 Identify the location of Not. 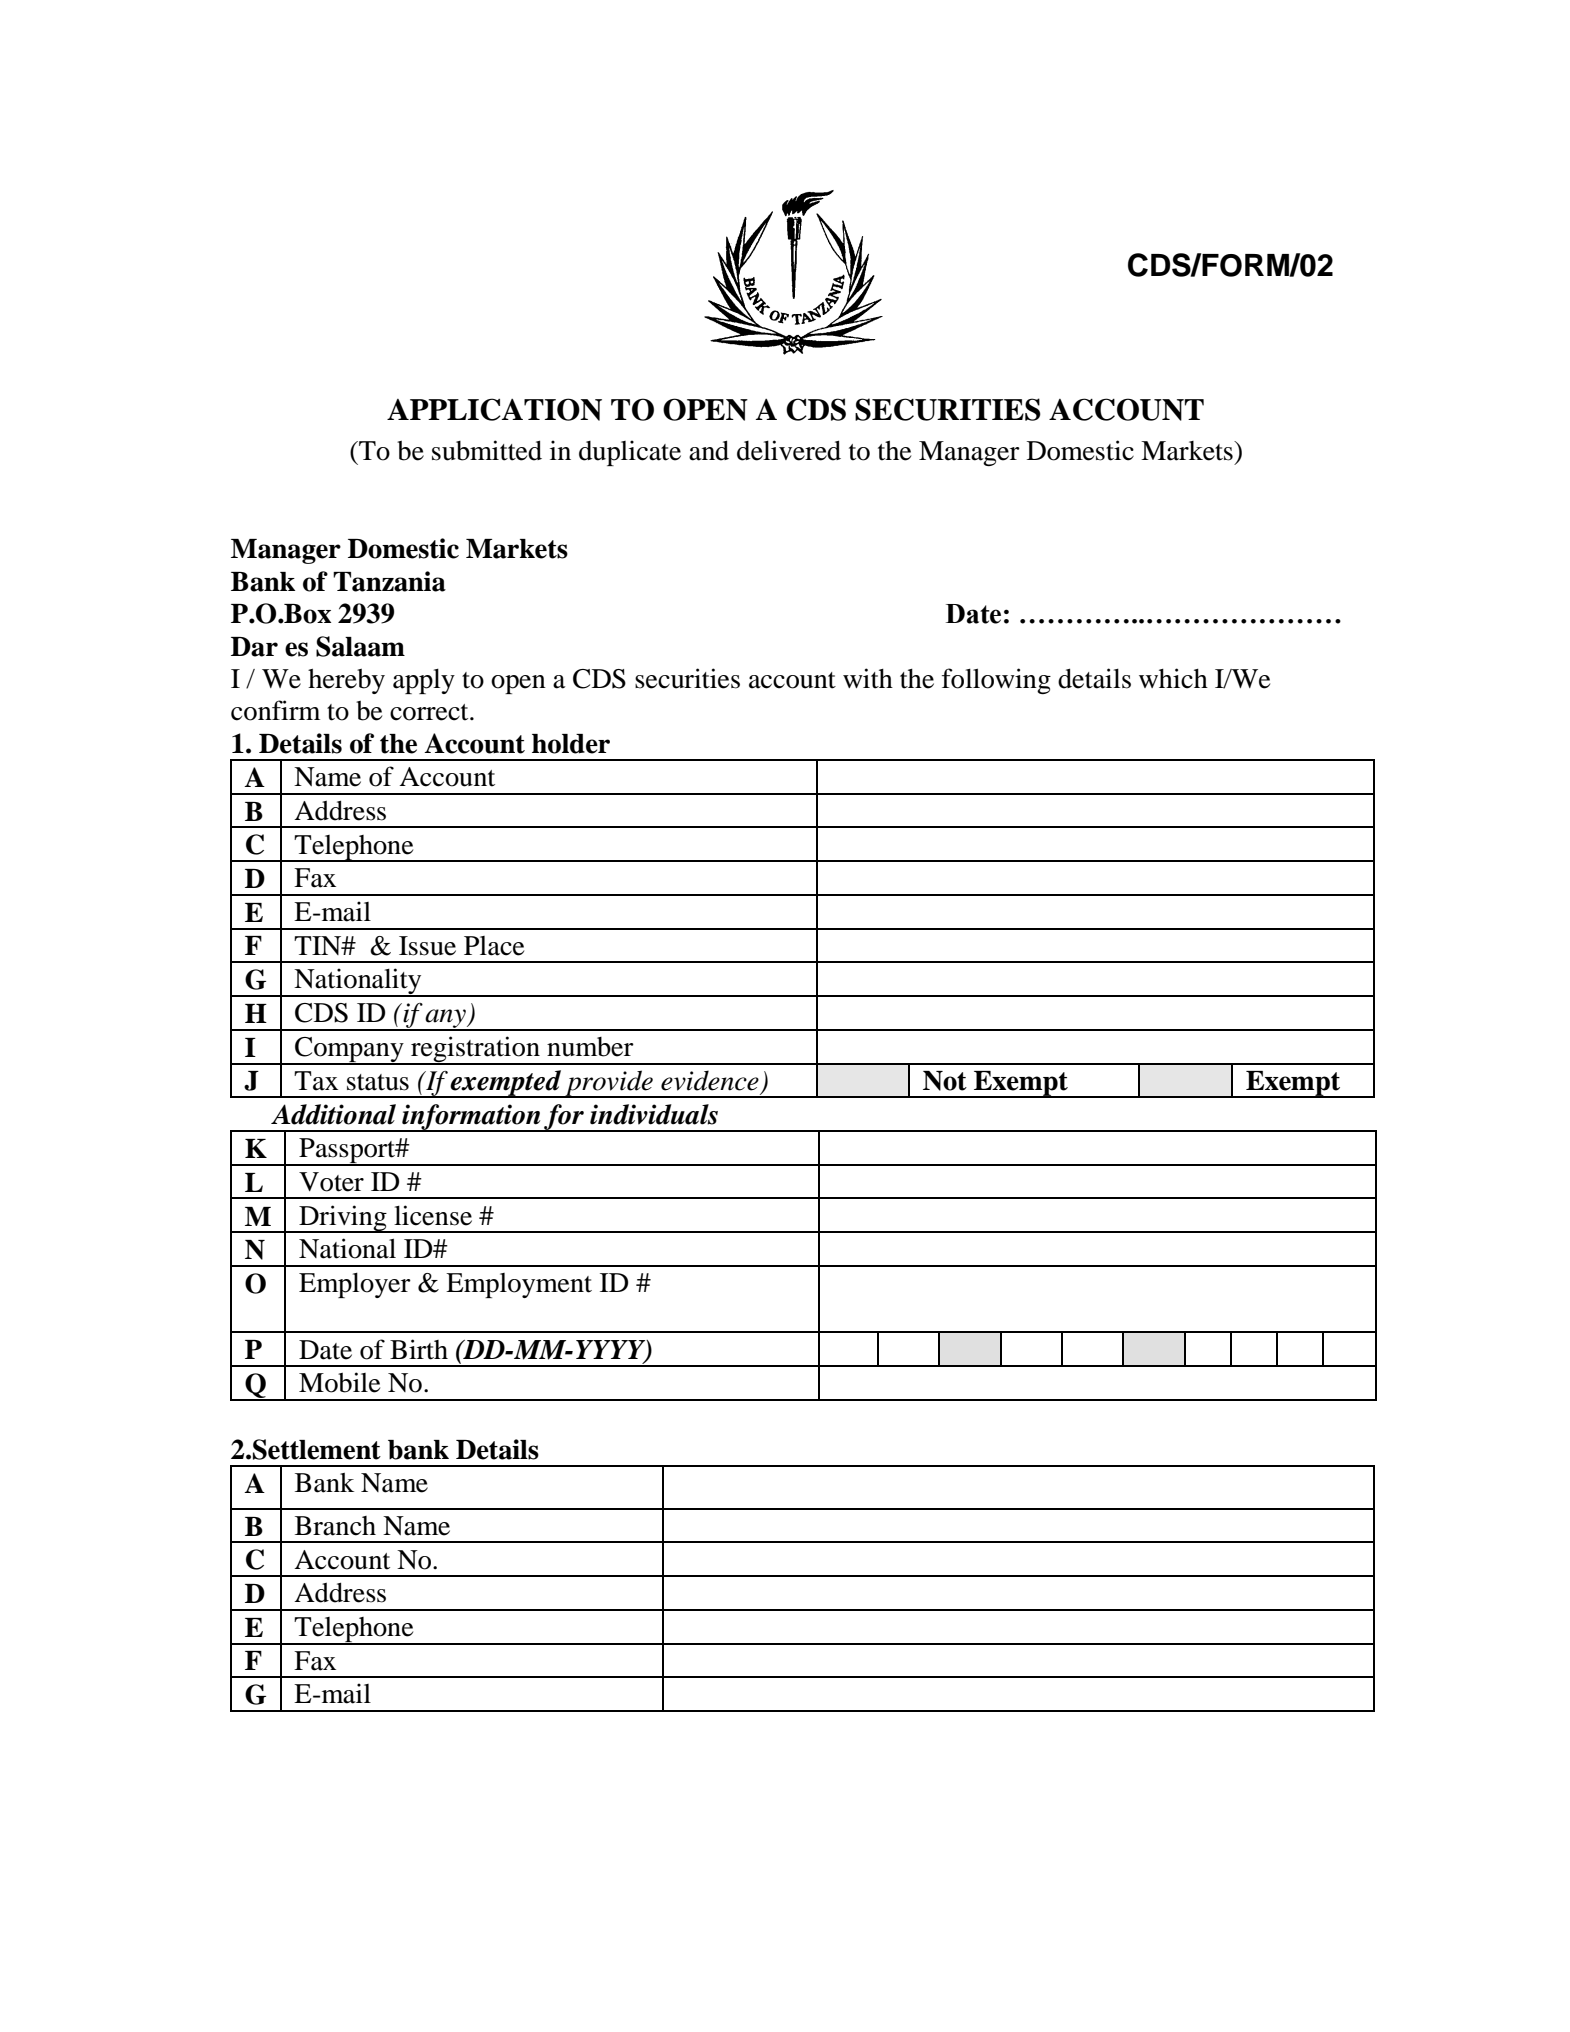
(945, 1081).
